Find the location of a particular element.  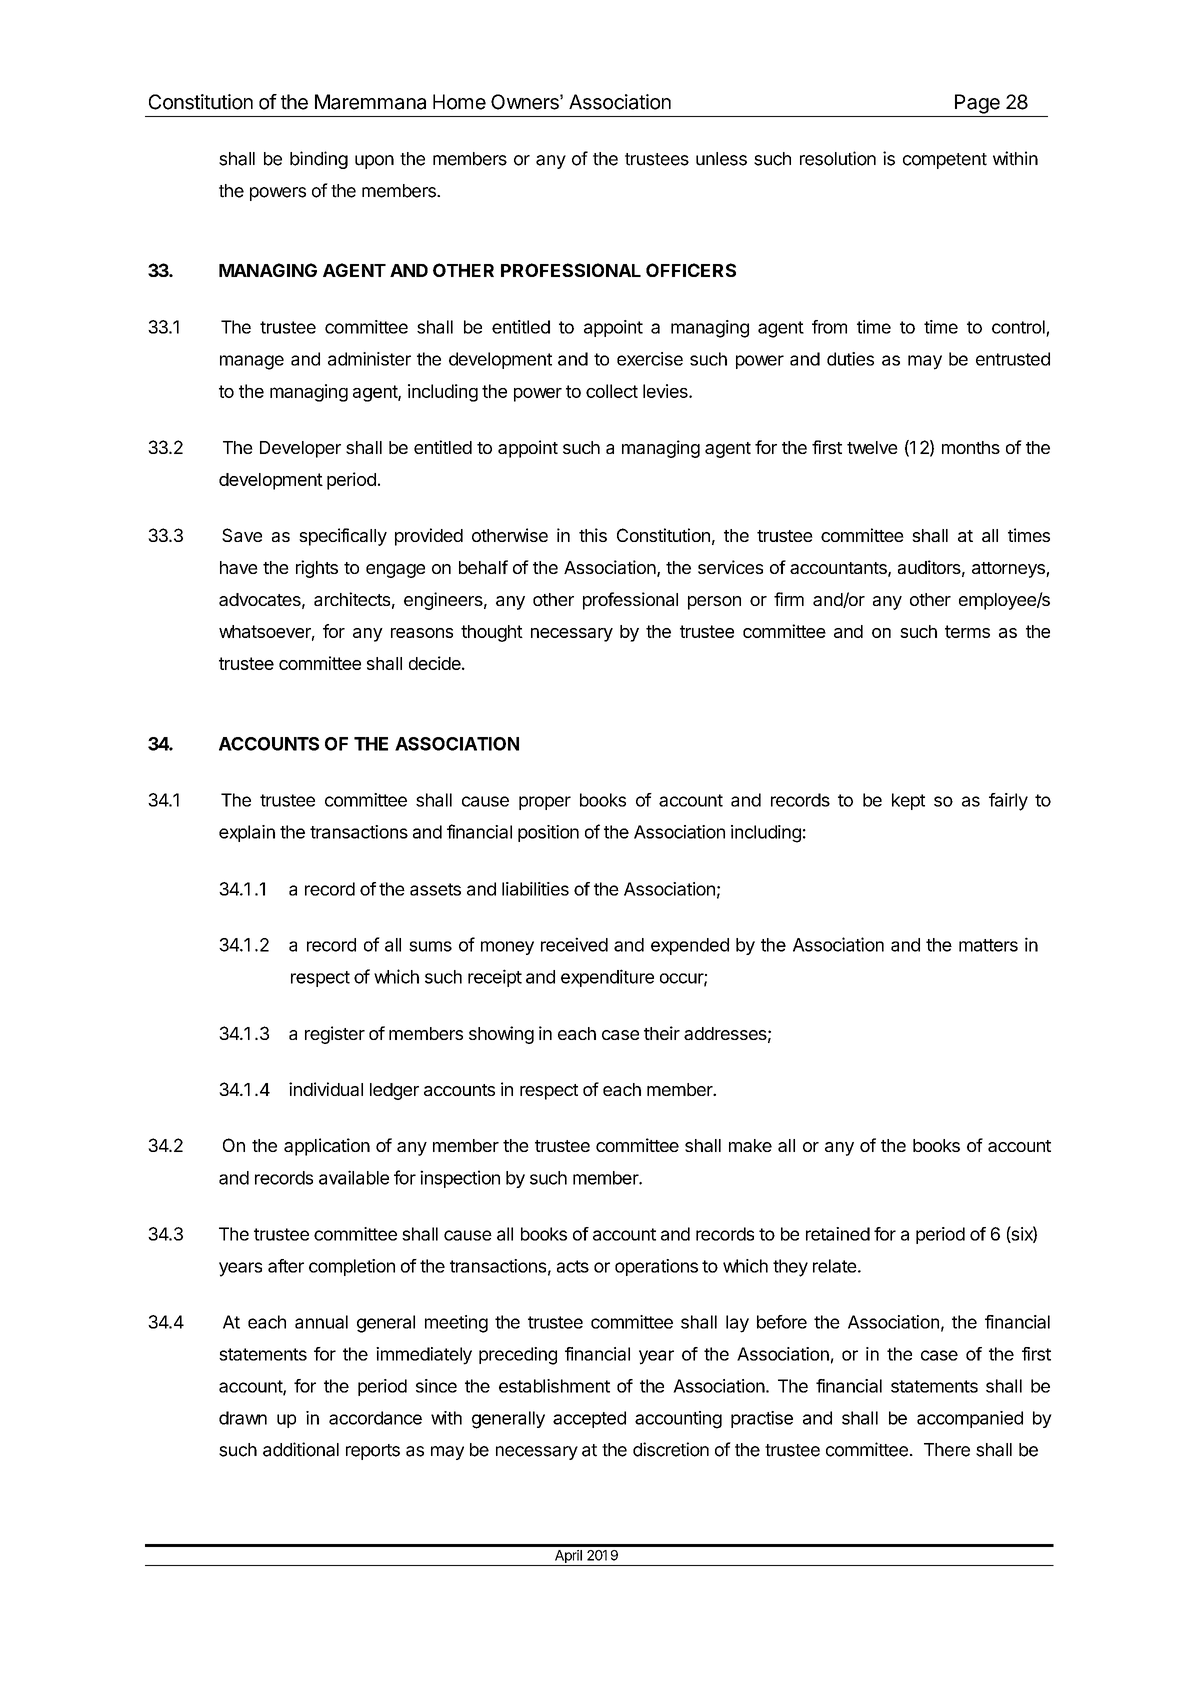

architects is located at coordinates (352, 599).
